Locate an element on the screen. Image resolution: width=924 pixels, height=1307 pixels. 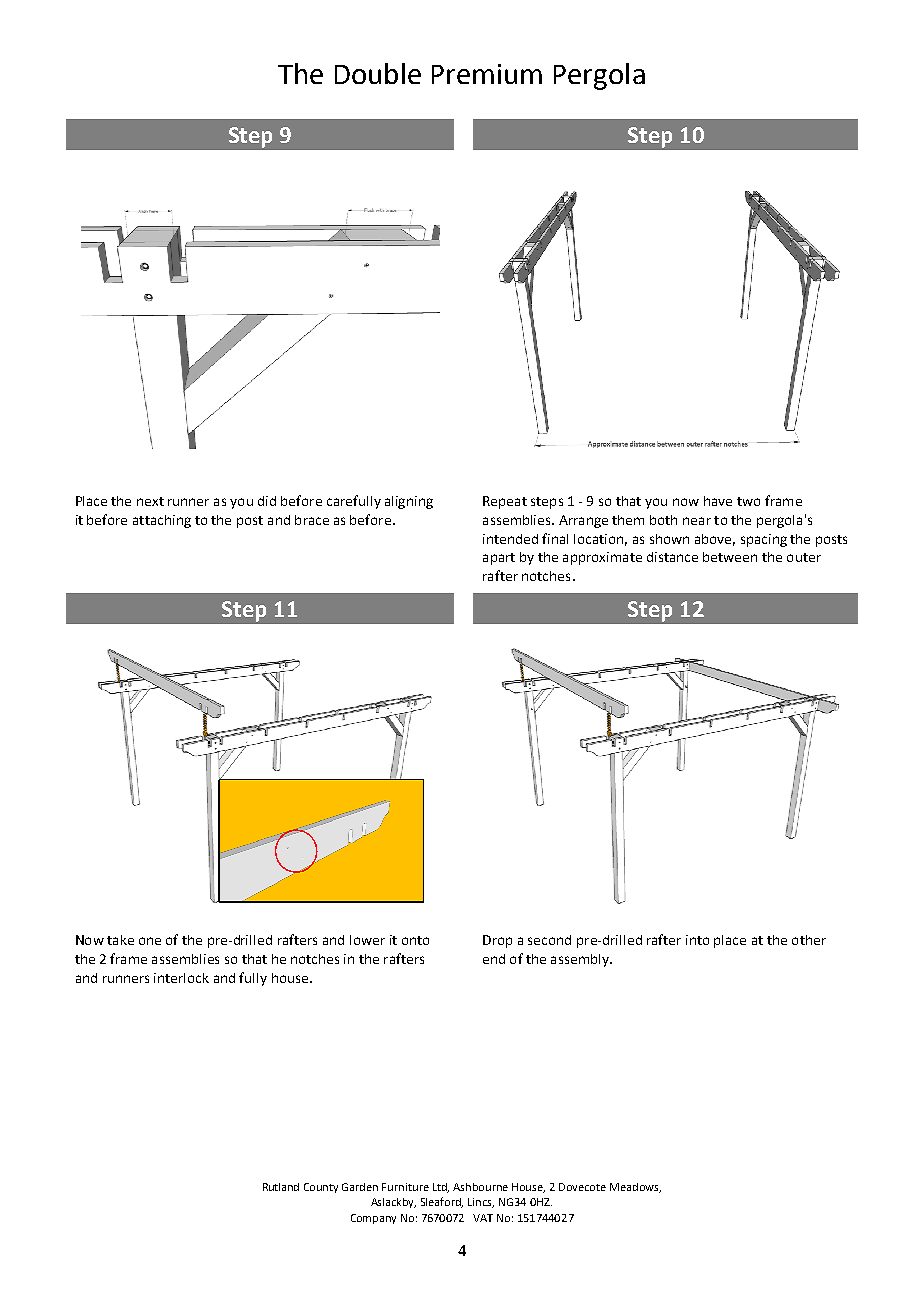
Ltd is located at coordinates (441, 1188).
